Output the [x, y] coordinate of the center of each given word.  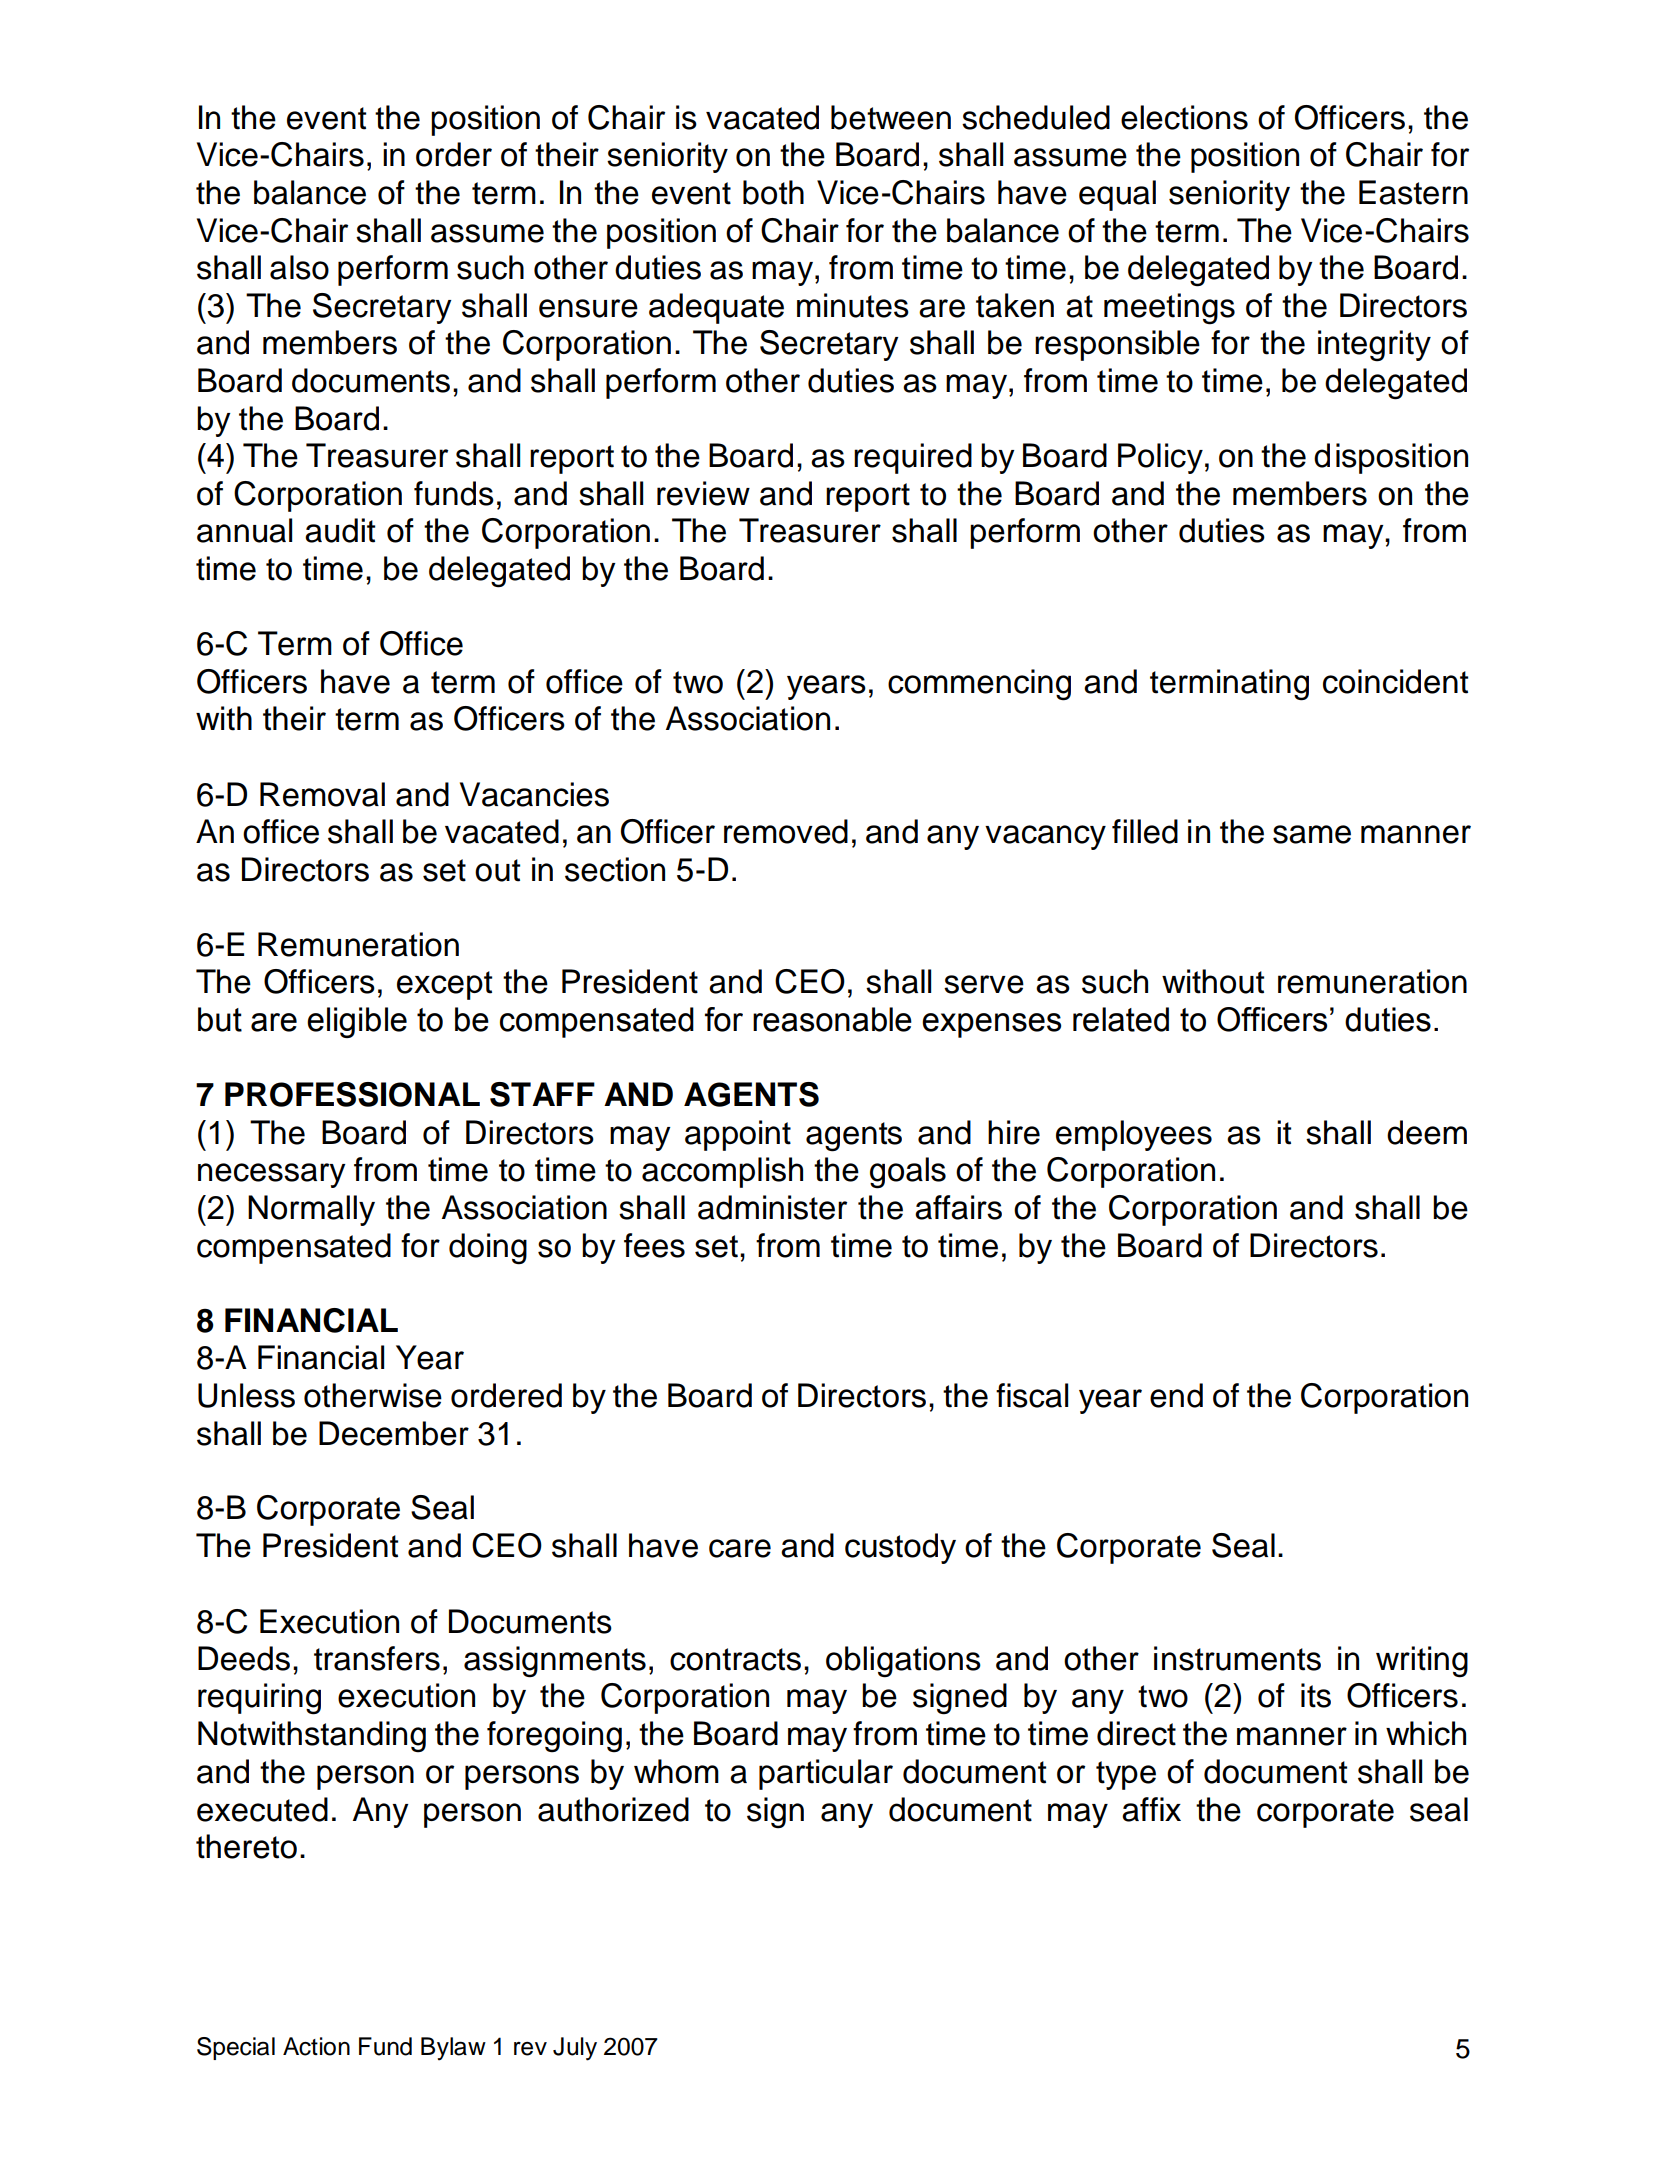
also [299, 267]
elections [1184, 117]
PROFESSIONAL [352, 1094]
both [773, 192]
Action [316, 2046]
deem [1427, 1132]
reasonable [832, 1019]
